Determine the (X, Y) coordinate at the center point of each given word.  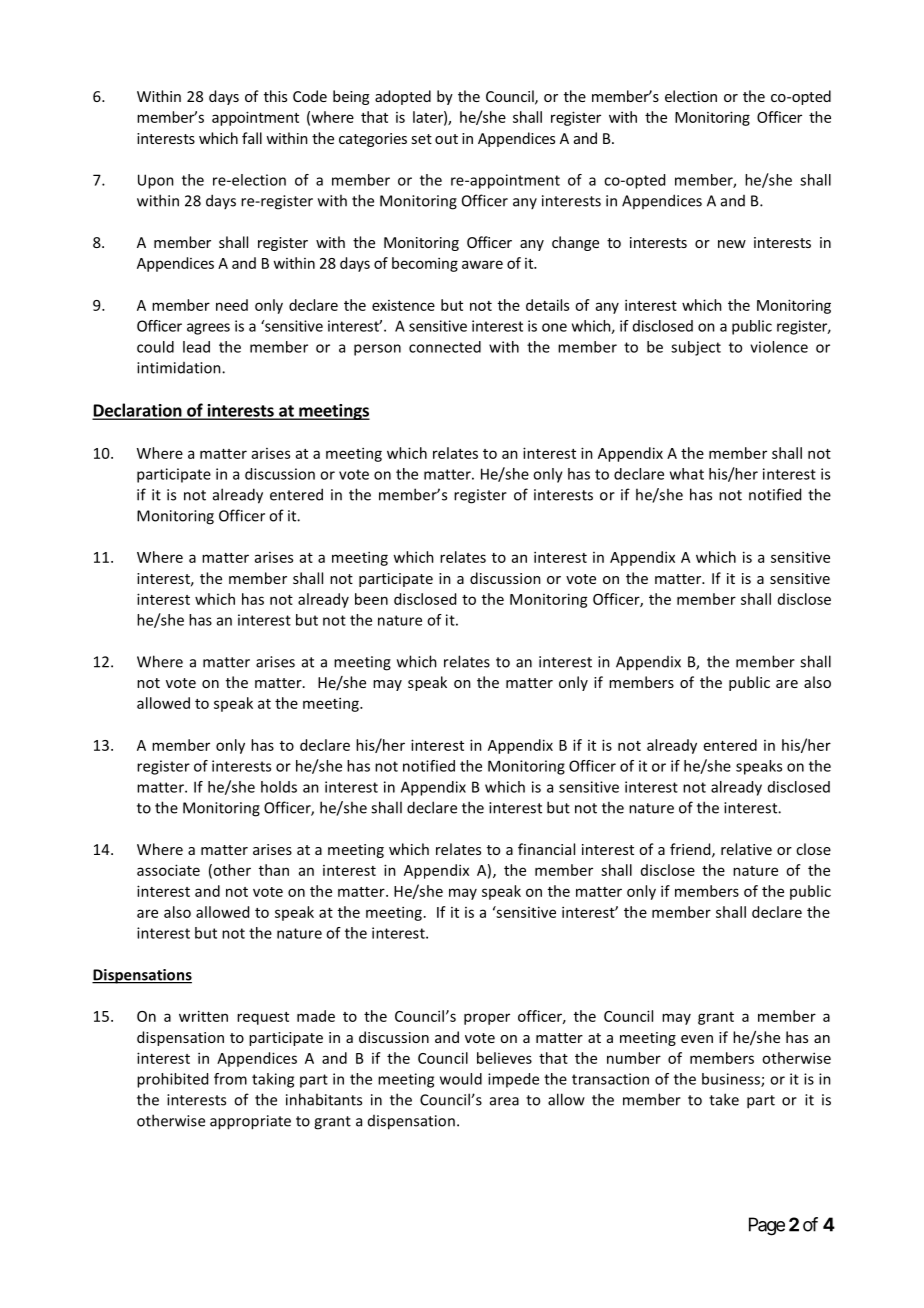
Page (767, 1226)
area (504, 1101)
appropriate (250, 1122)
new (732, 244)
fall (252, 138)
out (446, 139)
